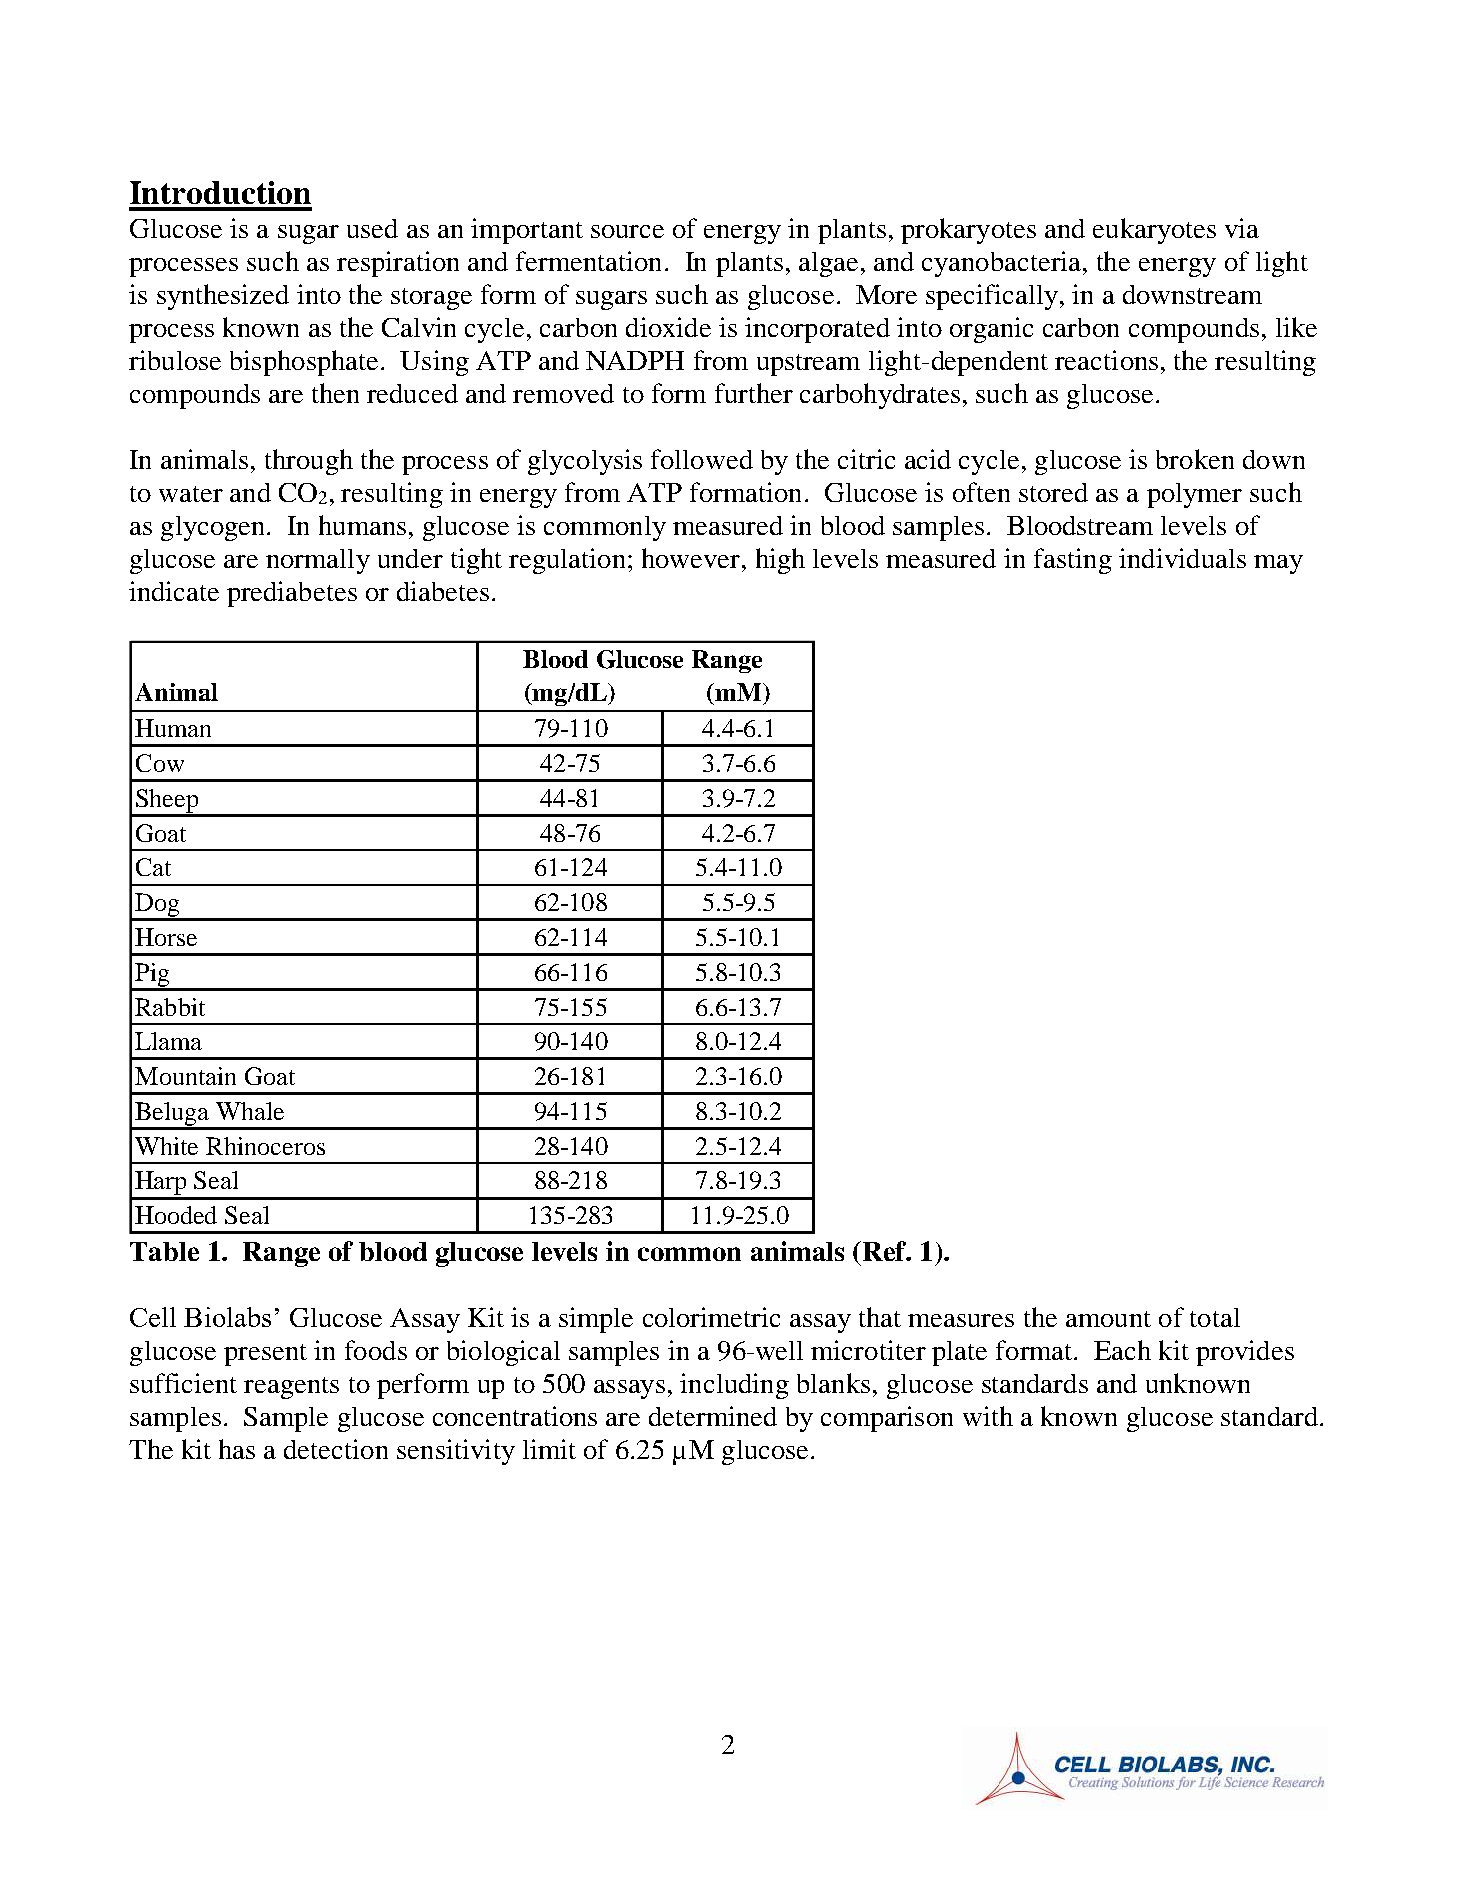  What do you see at coordinates (223, 297) in the page?
I see `synthesized` at bounding box center [223, 297].
